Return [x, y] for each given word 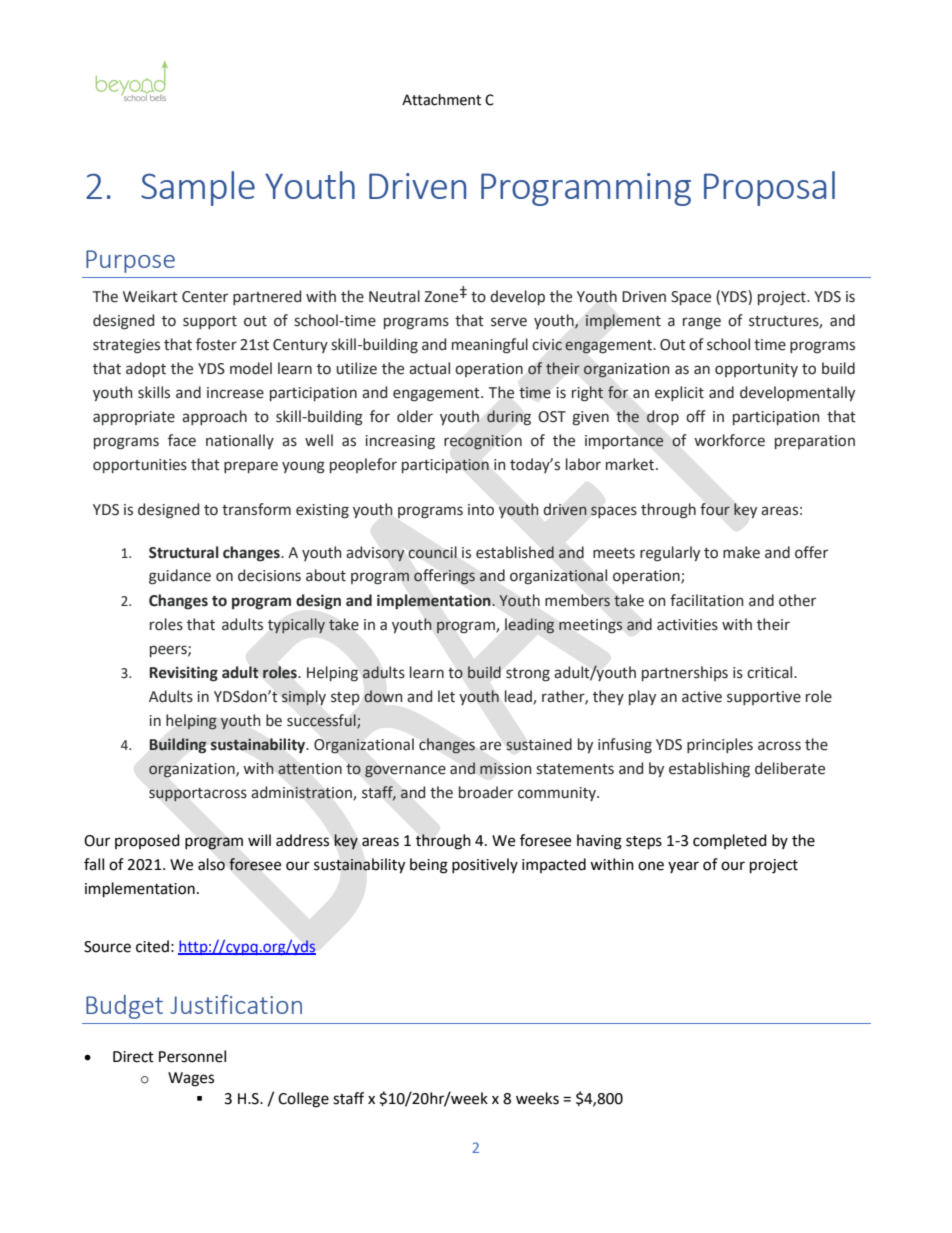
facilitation [707, 600]
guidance [180, 577]
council [433, 552]
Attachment [441, 100]
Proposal [769, 188]
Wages [191, 1079]
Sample [198, 188]
